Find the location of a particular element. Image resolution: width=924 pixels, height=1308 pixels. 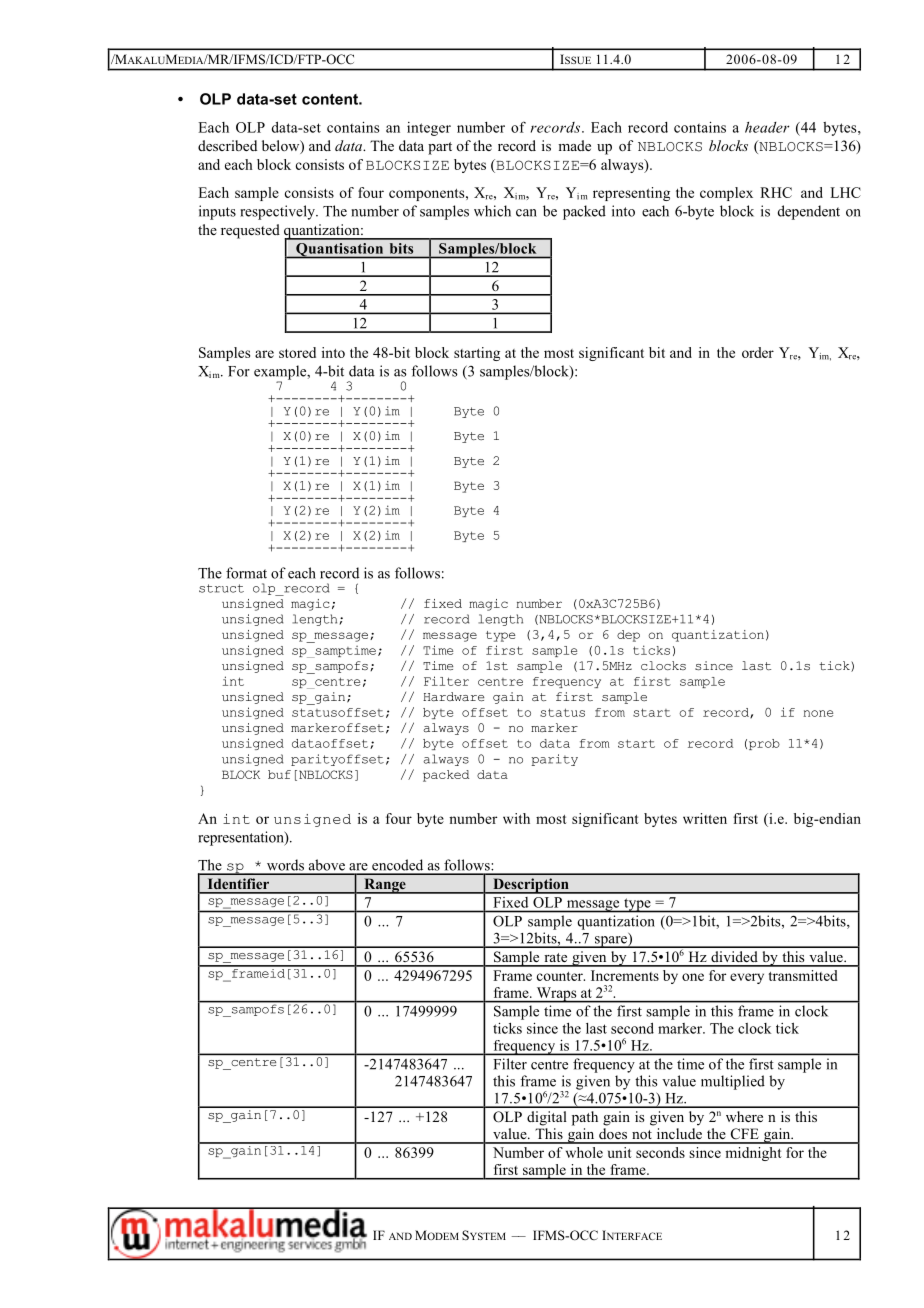

format is located at coordinates (246, 573).
